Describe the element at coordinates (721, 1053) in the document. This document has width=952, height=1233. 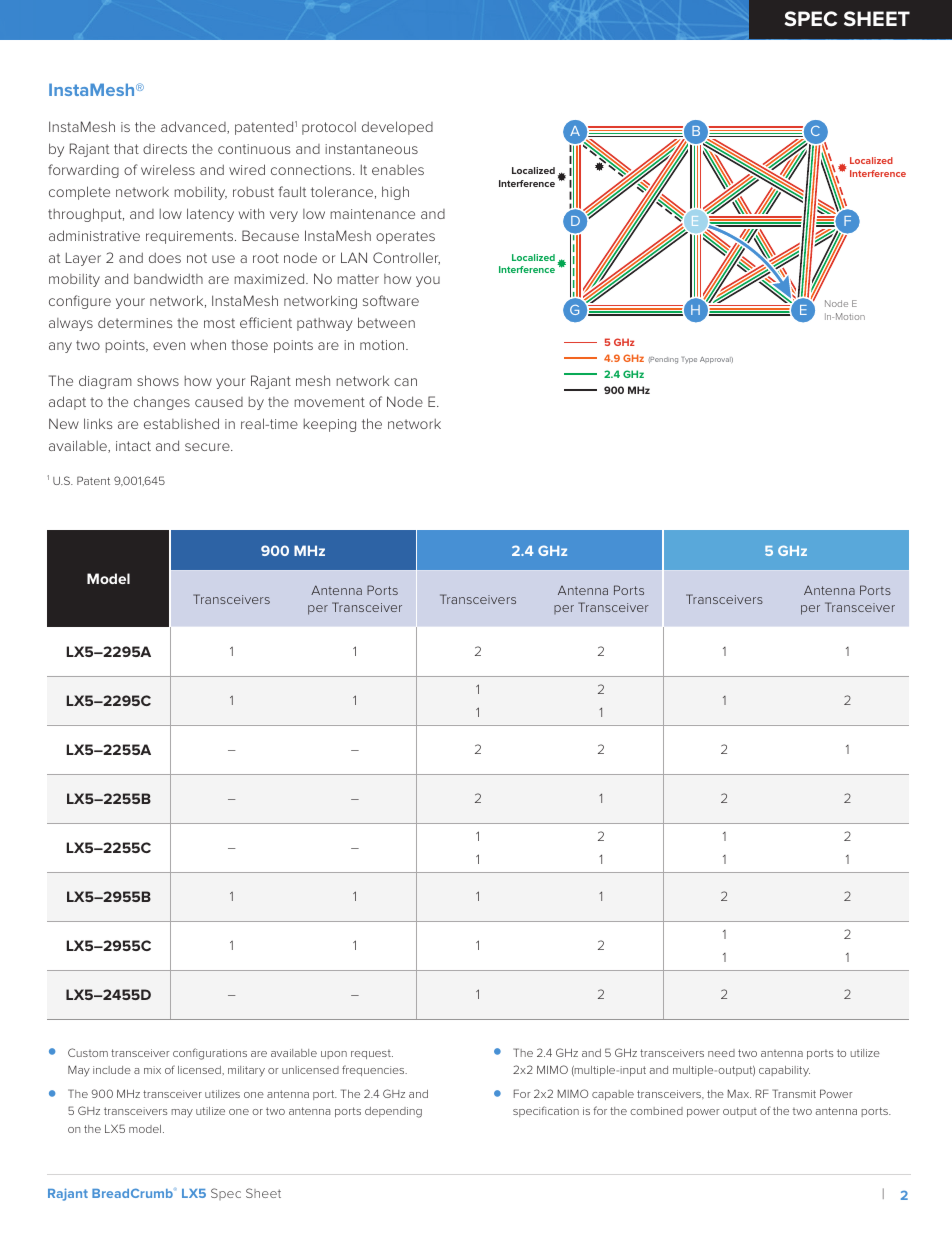
I see `need` at that location.
